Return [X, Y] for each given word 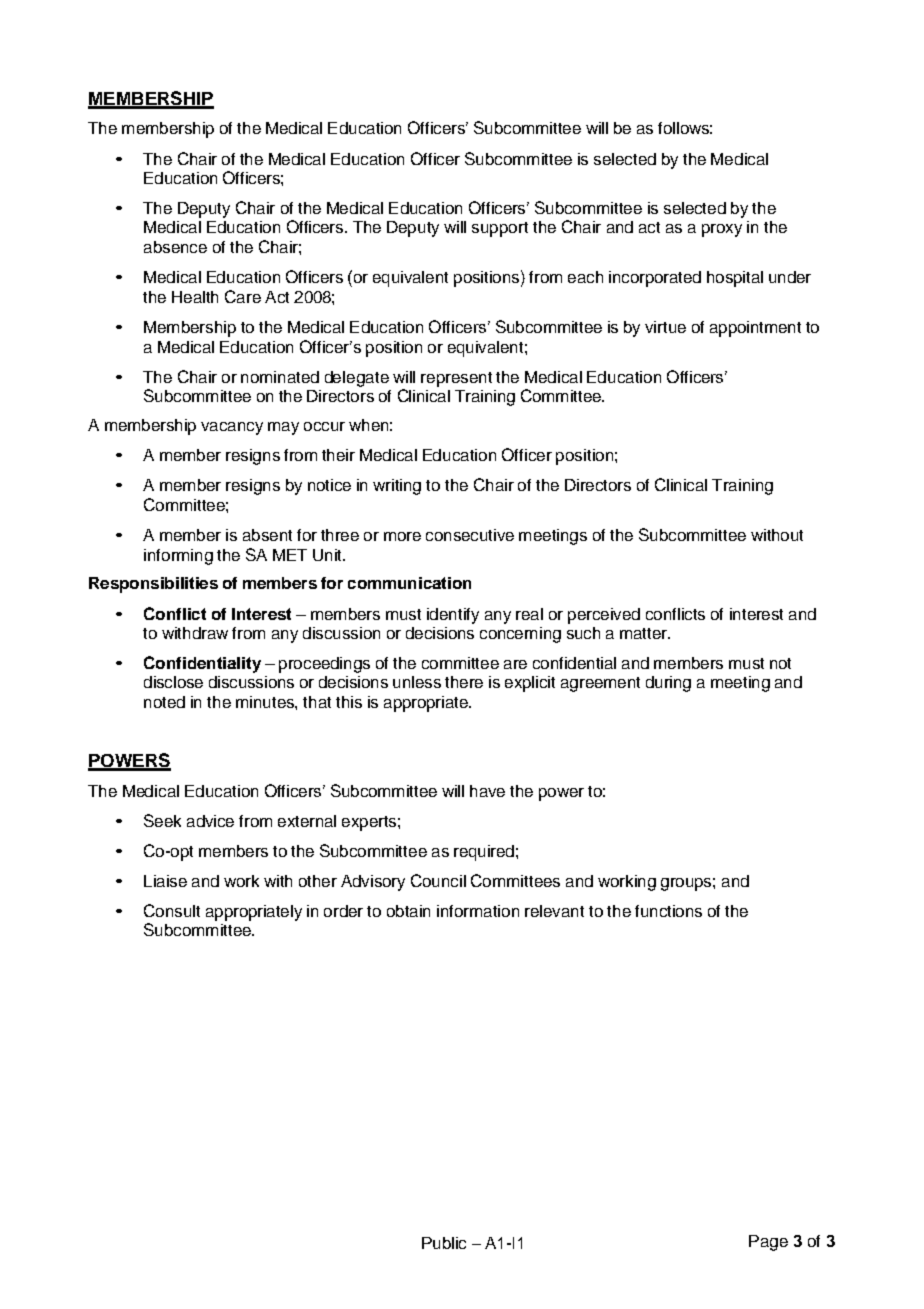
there [464, 682]
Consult [172, 910]
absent [267, 535]
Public [444, 1243]
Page [768, 1243]
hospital [735, 279]
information [478, 911]
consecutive [470, 535]
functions [668, 911]
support [500, 229]
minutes [266, 702]
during [668, 684]
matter [644, 633]
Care [243, 296]
